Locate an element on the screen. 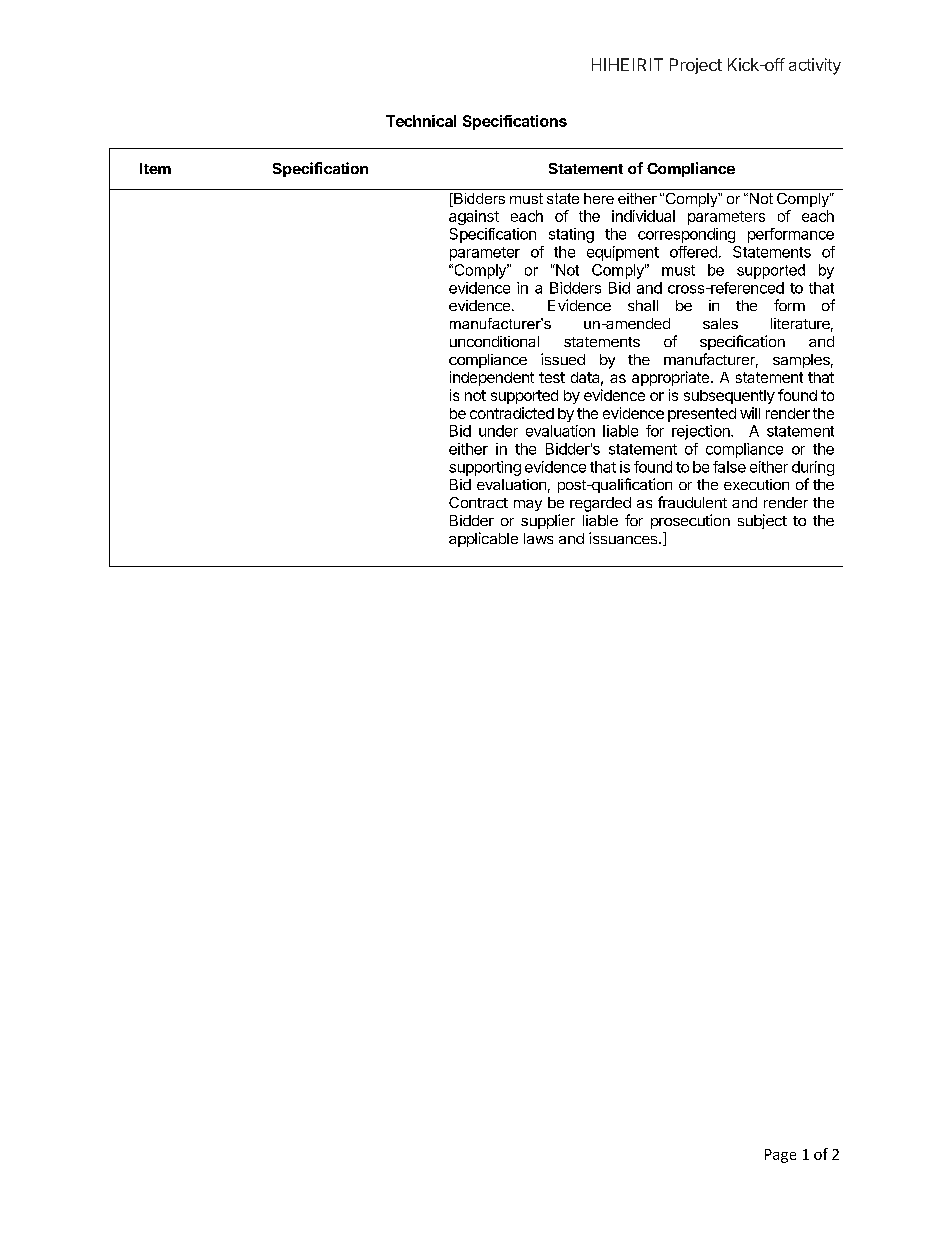 This screenshot has height=1233, width=952. Page is located at coordinates (780, 1156).
